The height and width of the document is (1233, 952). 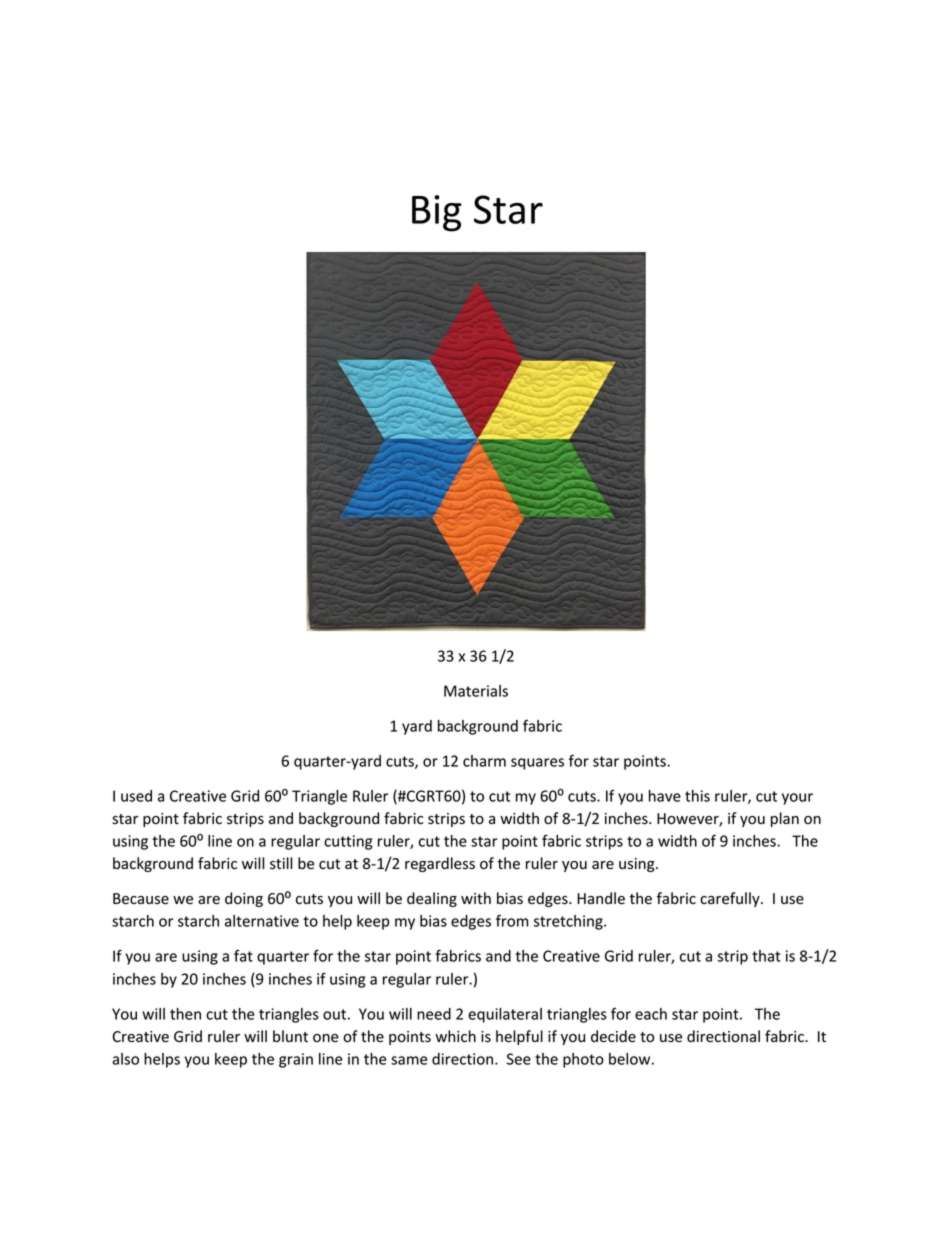 What do you see at coordinates (537, 764) in the document?
I see `squares` at bounding box center [537, 764].
